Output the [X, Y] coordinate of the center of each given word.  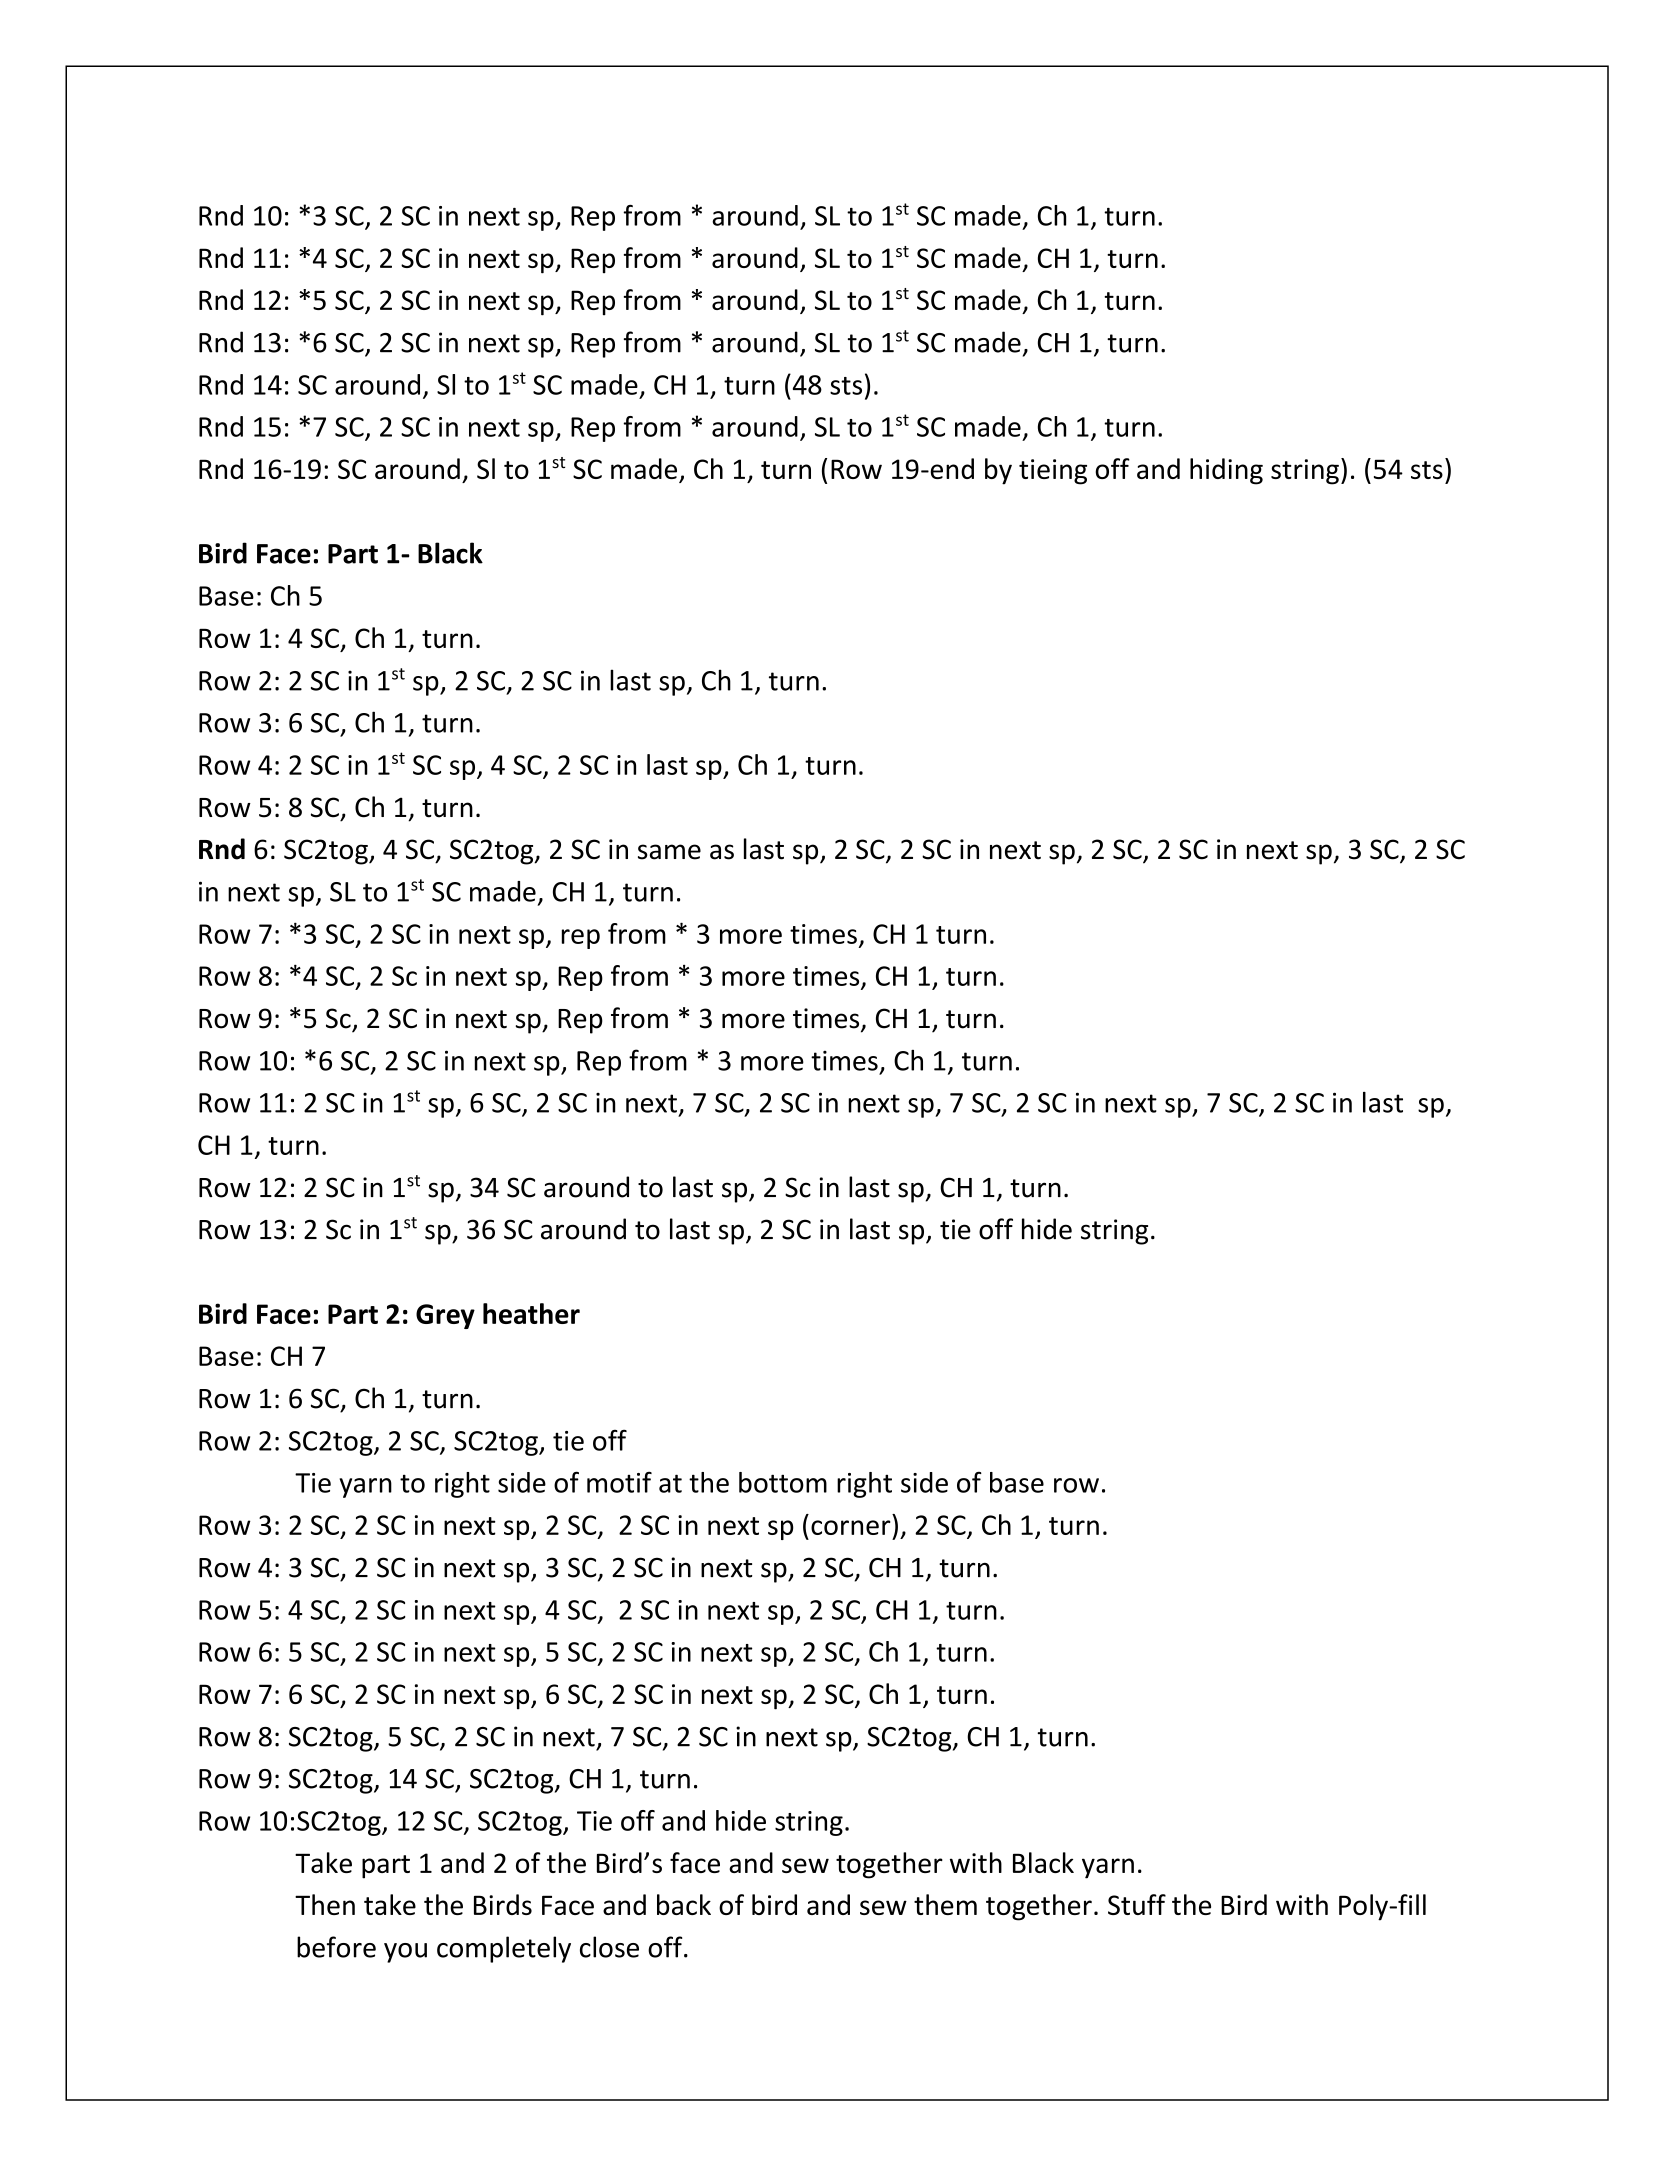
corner [851, 1527]
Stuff [1137, 1904]
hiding [1226, 471]
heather [531, 1313]
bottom [783, 1482]
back [684, 1904]
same [669, 852]
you [405, 1953]
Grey [445, 1316]
